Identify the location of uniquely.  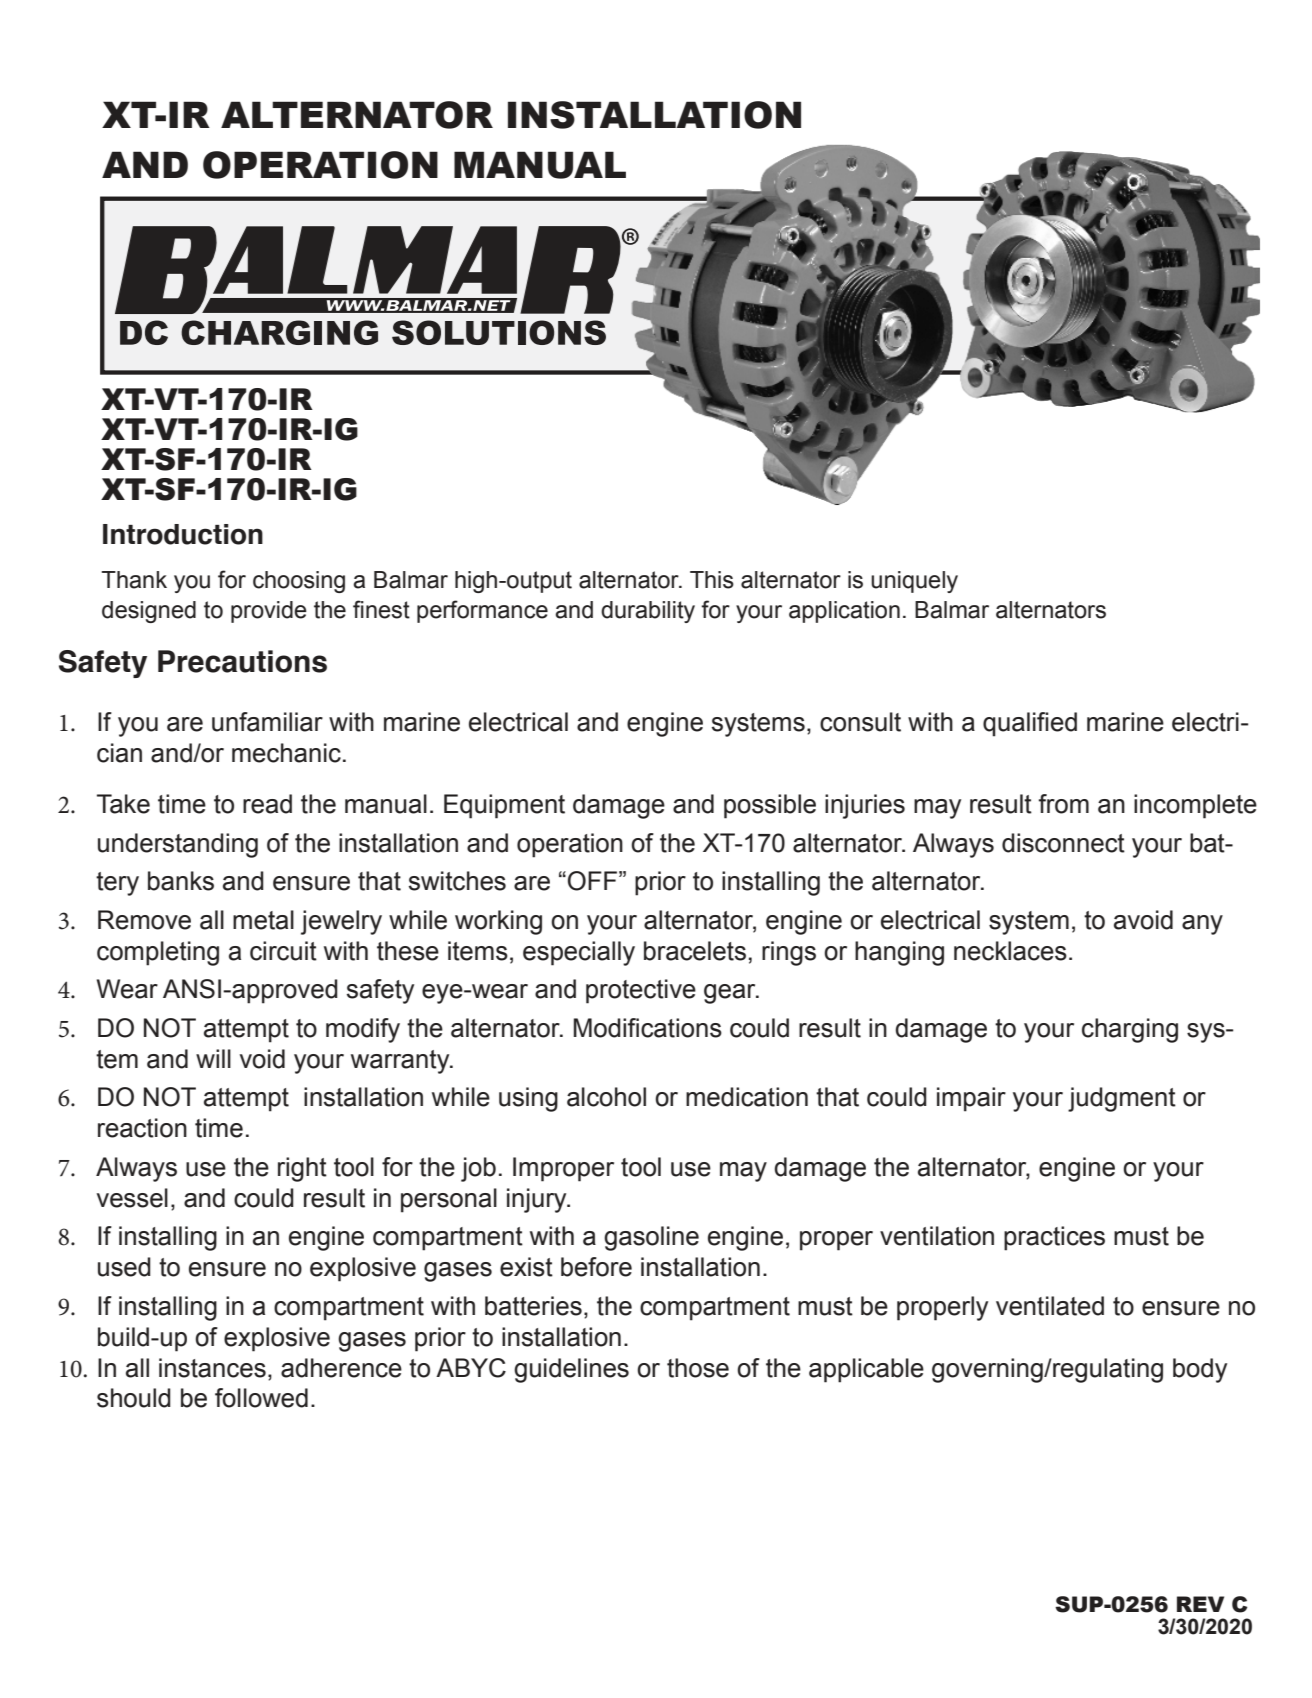
(914, 582).
